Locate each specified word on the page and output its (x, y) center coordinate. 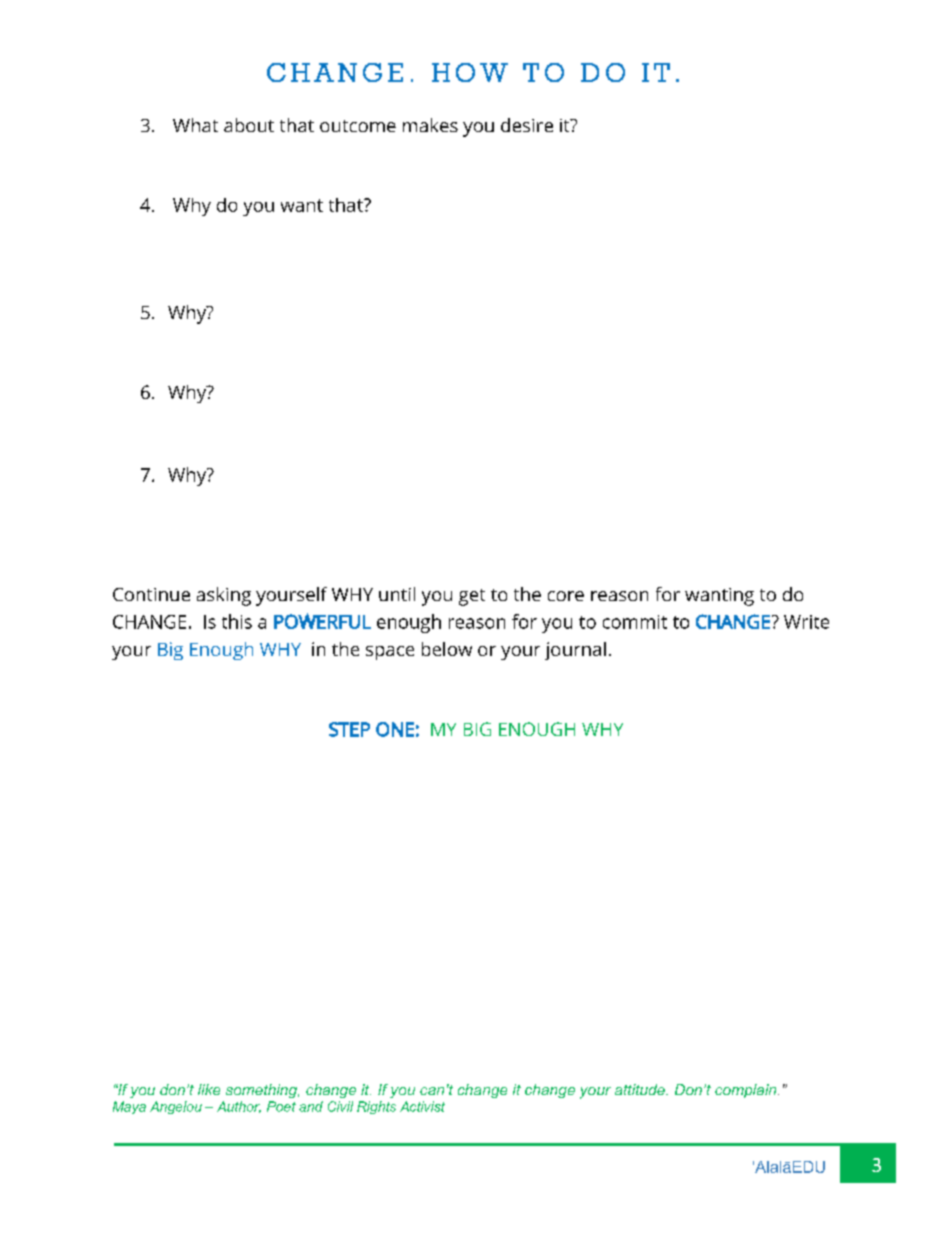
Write (806, 622)
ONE (395, 729)
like (209, 1089)
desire (527, 125)
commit (635, 622)
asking (224, 596)
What (195, 125)
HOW (470, 72)
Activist (422, 1106)
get (472, 597)
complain (747, 1091)
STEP (349, 729)
